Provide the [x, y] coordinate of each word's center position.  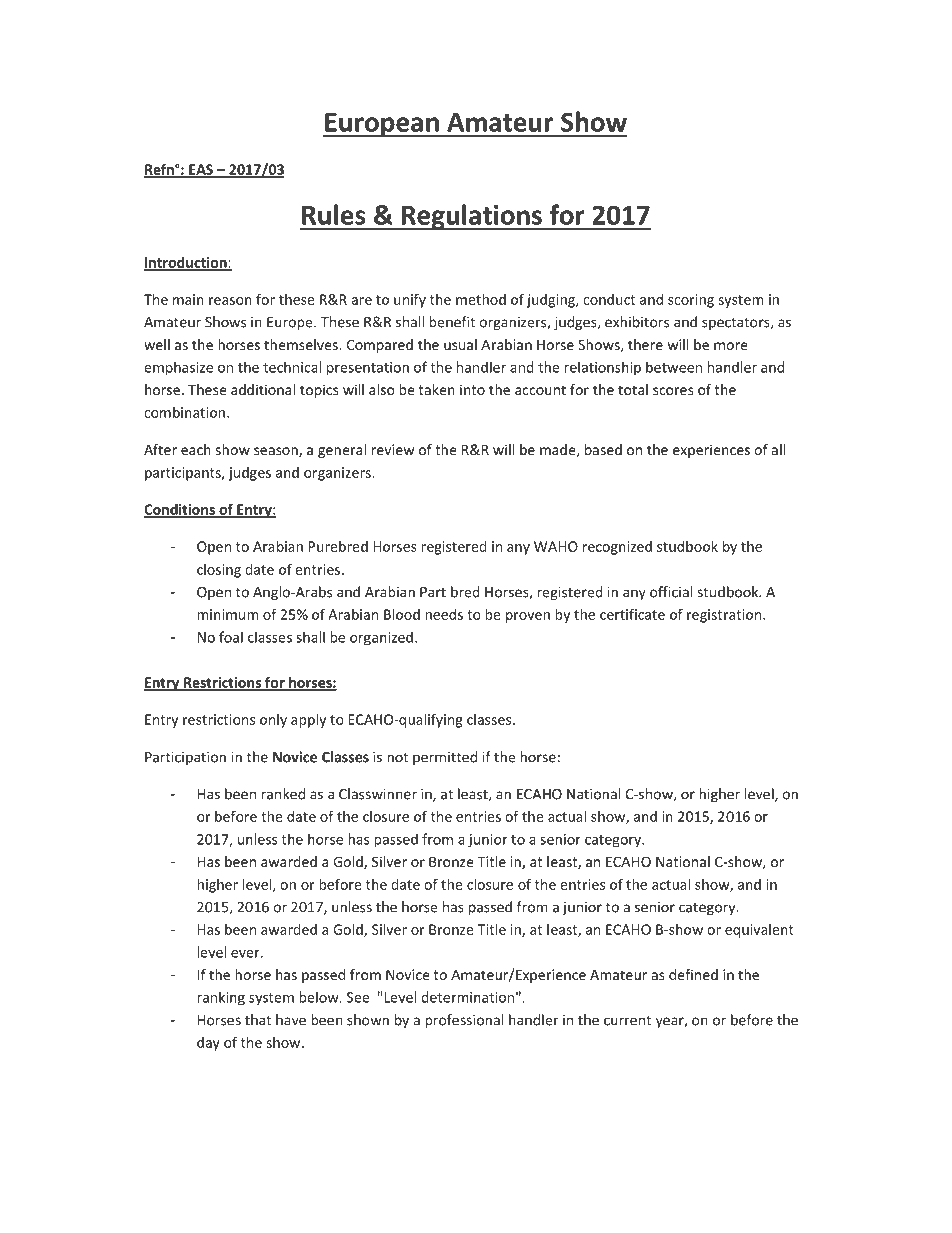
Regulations [472, 217]
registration [725, 616]
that [258, 1020]
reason [230, 301]
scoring [691, 301]
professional [464, 1021]
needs [444, 614]
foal [231, 637]
